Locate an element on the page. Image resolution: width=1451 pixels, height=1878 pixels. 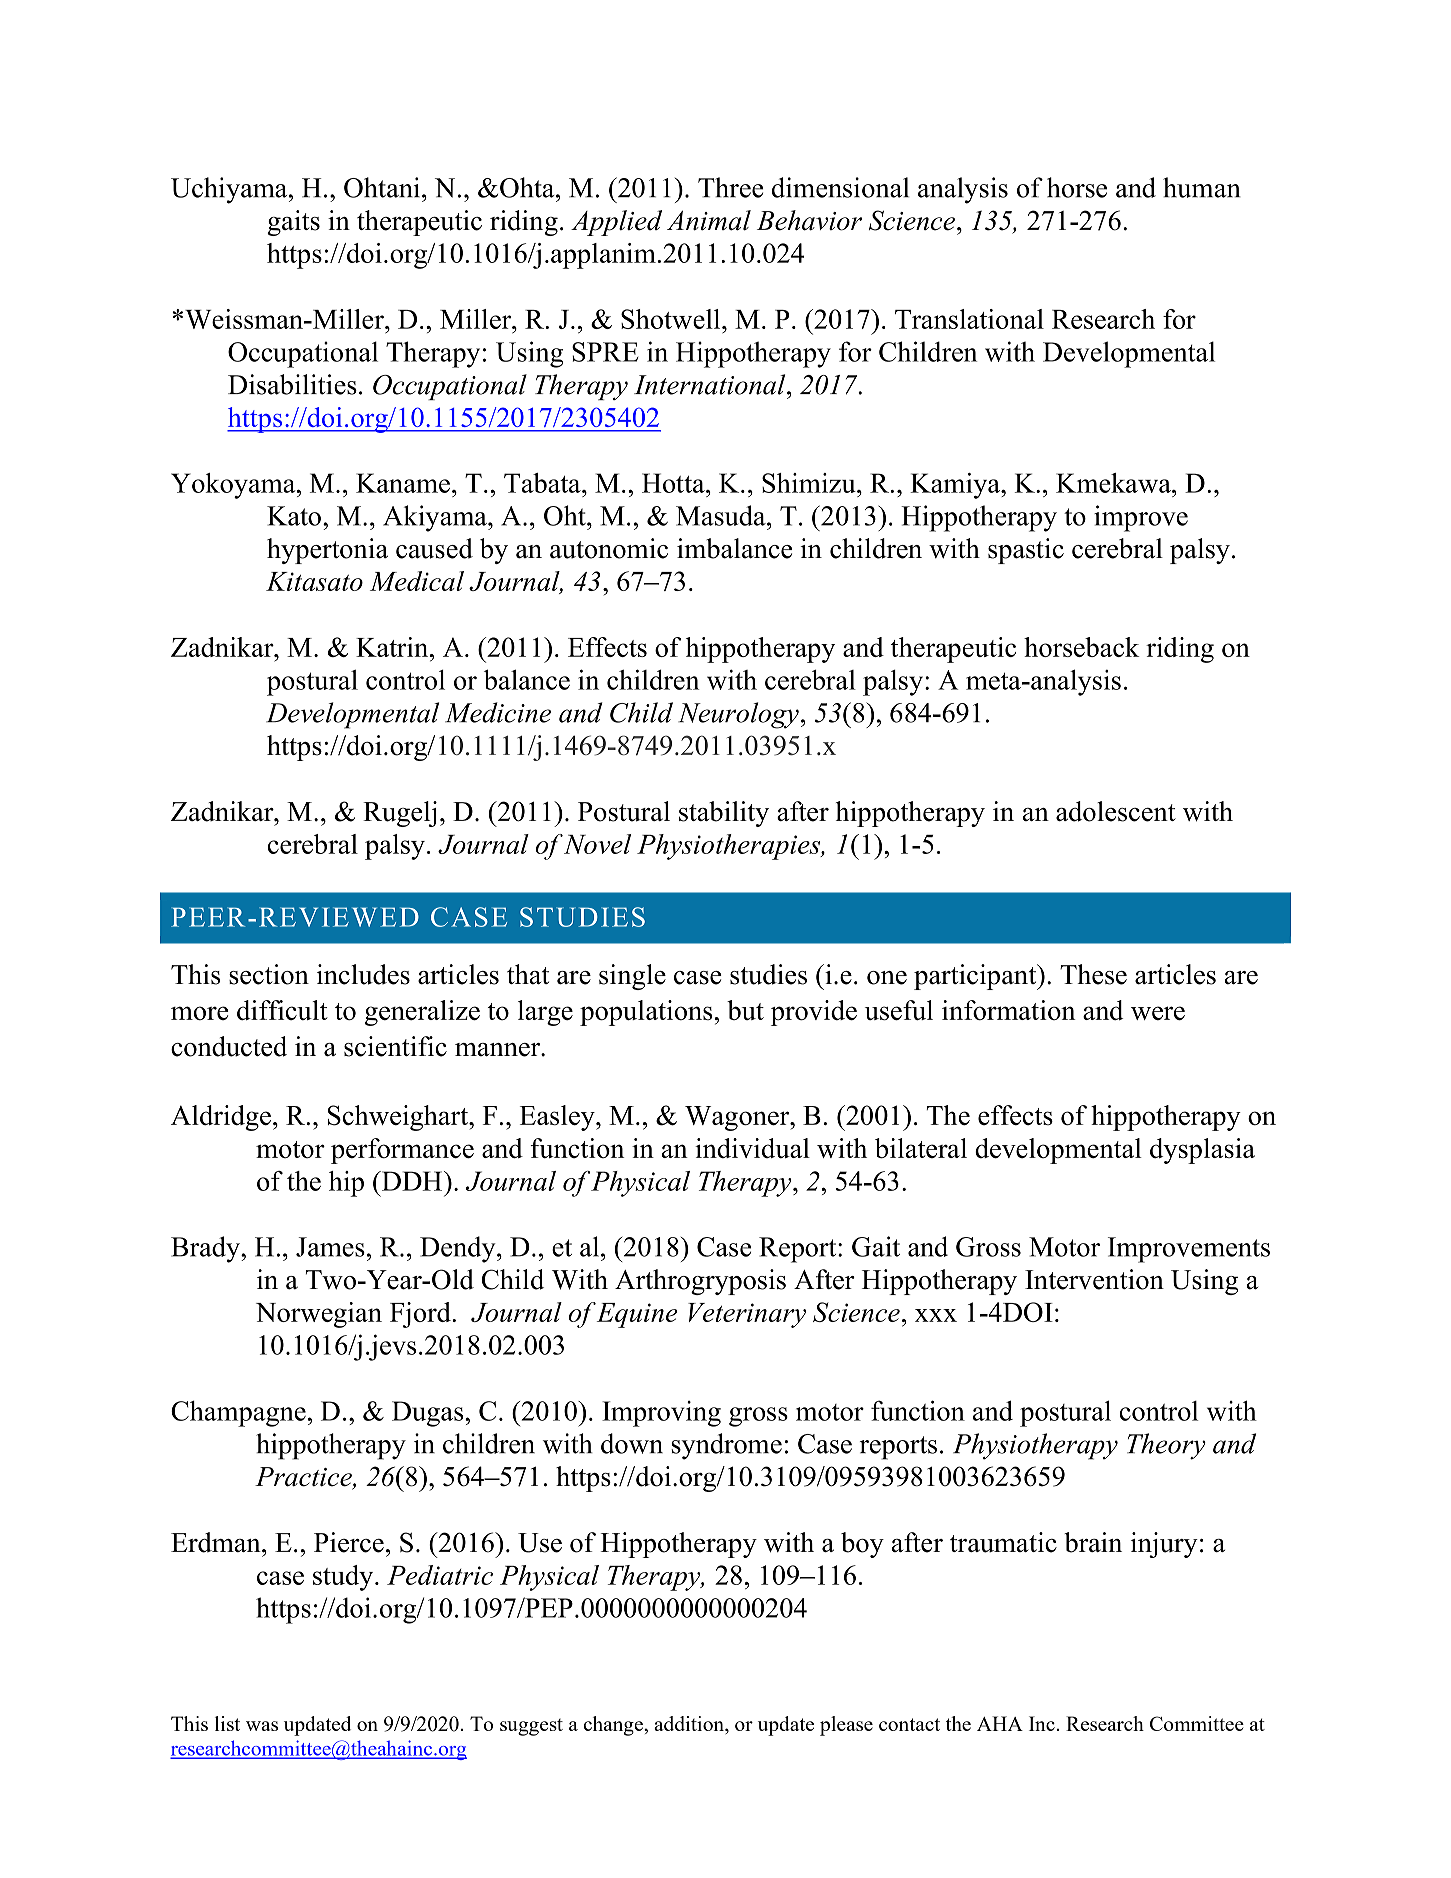
human is located at coordinates (1202, 187).
